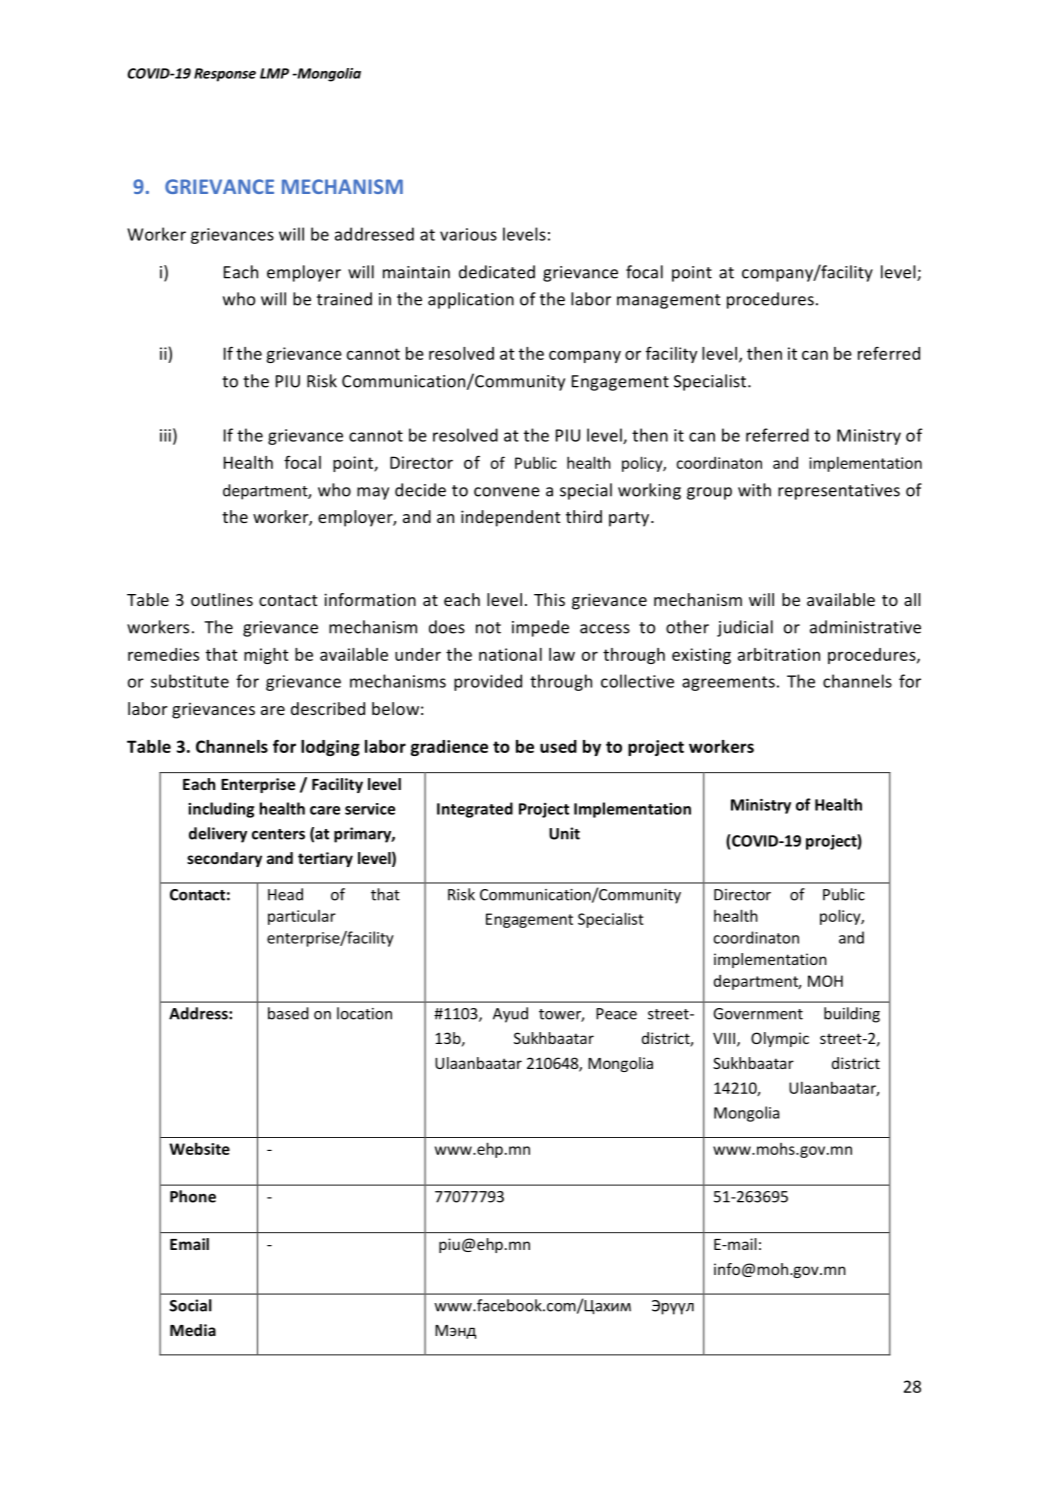 This page has height=1485, width=1049. What do you see at coordinates (191, 1305) in the page?
I see `Social` at bounding box center [191, 1305].
